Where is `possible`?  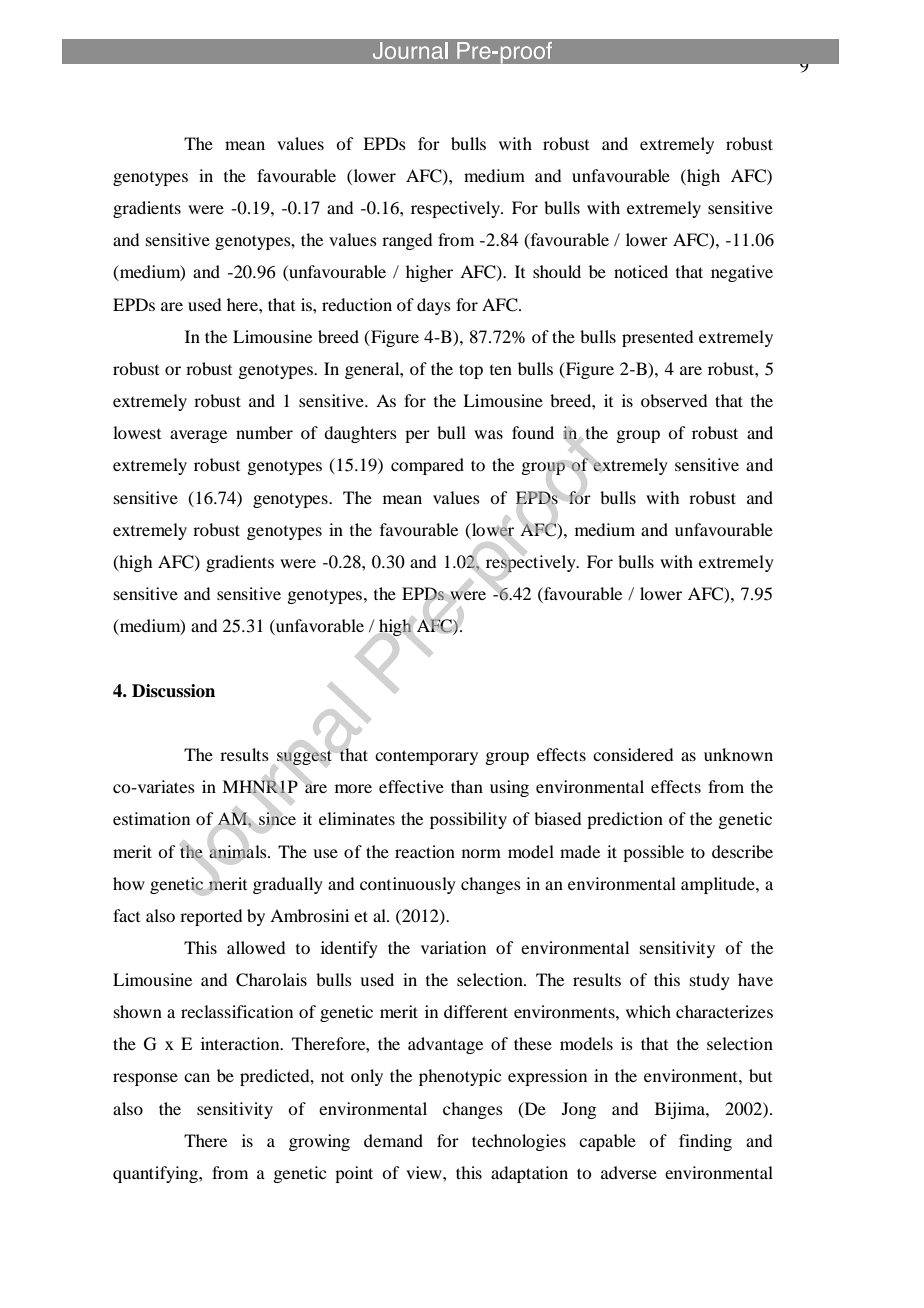
possible is located at coordinates (653, 853).
